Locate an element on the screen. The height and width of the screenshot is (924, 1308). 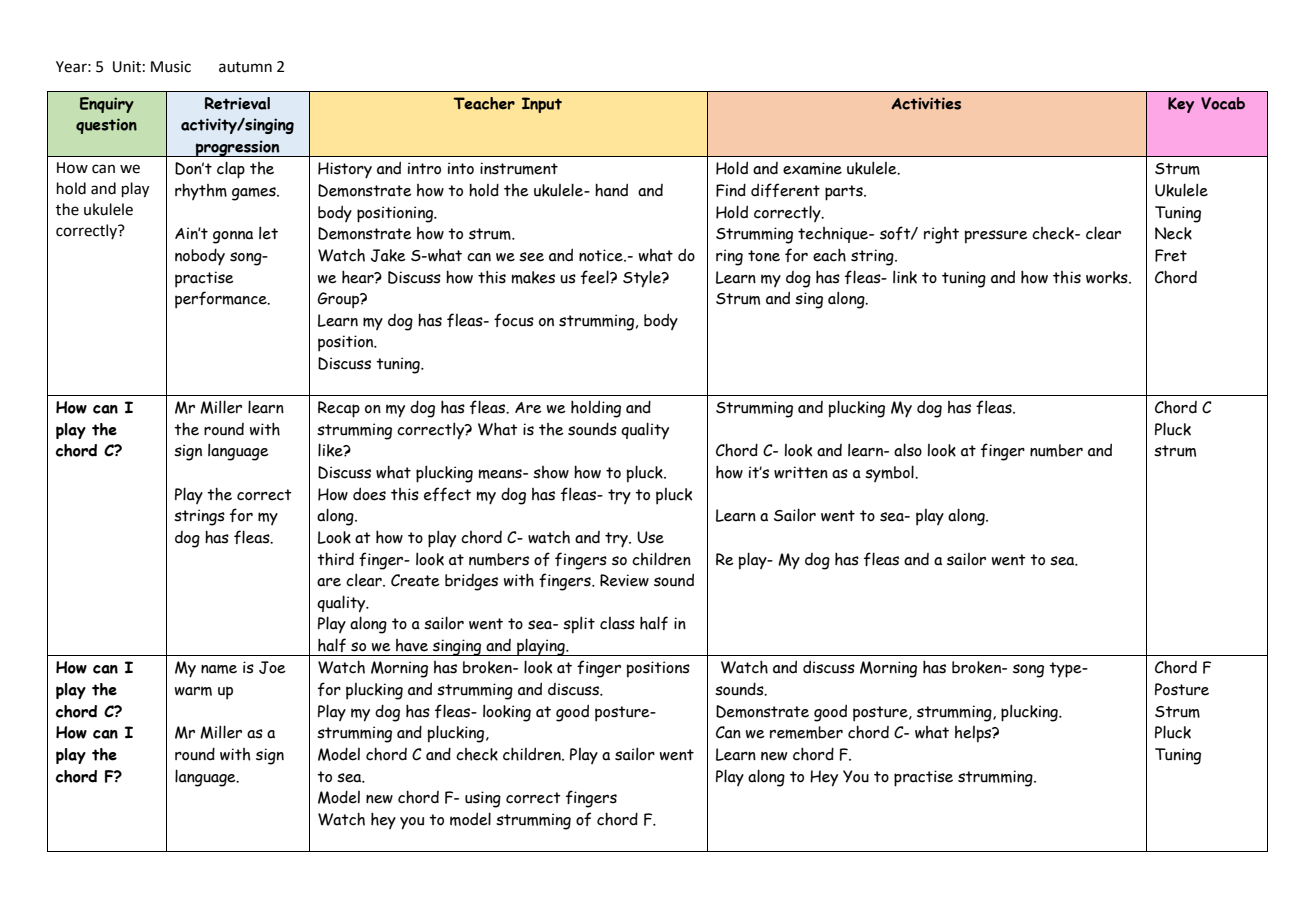
Use is located at coordinates (650, 537).
